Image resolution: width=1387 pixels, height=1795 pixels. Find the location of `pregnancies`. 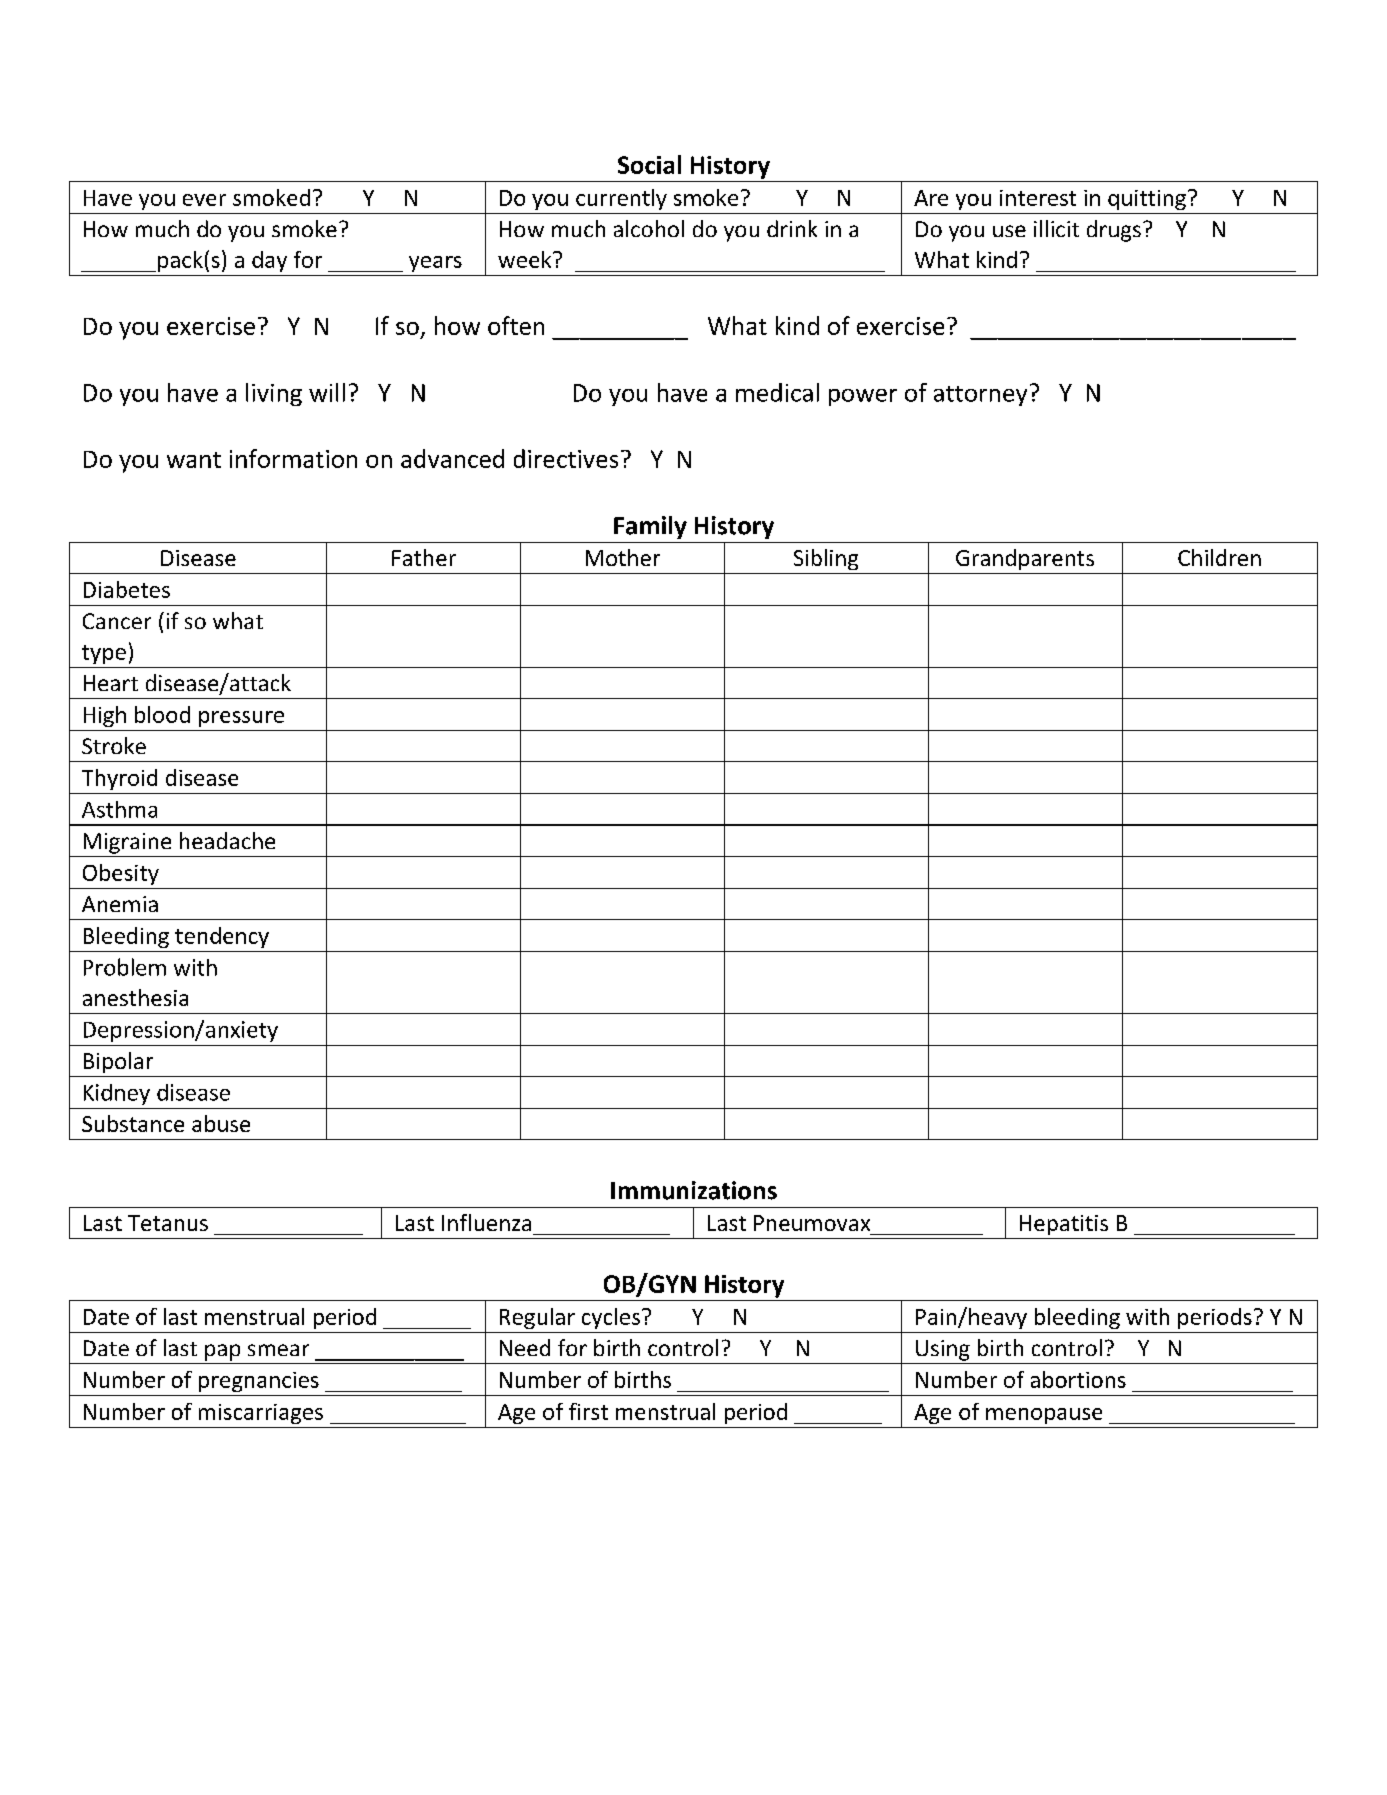

pregnancies is located at coordinates (259, 1382).
